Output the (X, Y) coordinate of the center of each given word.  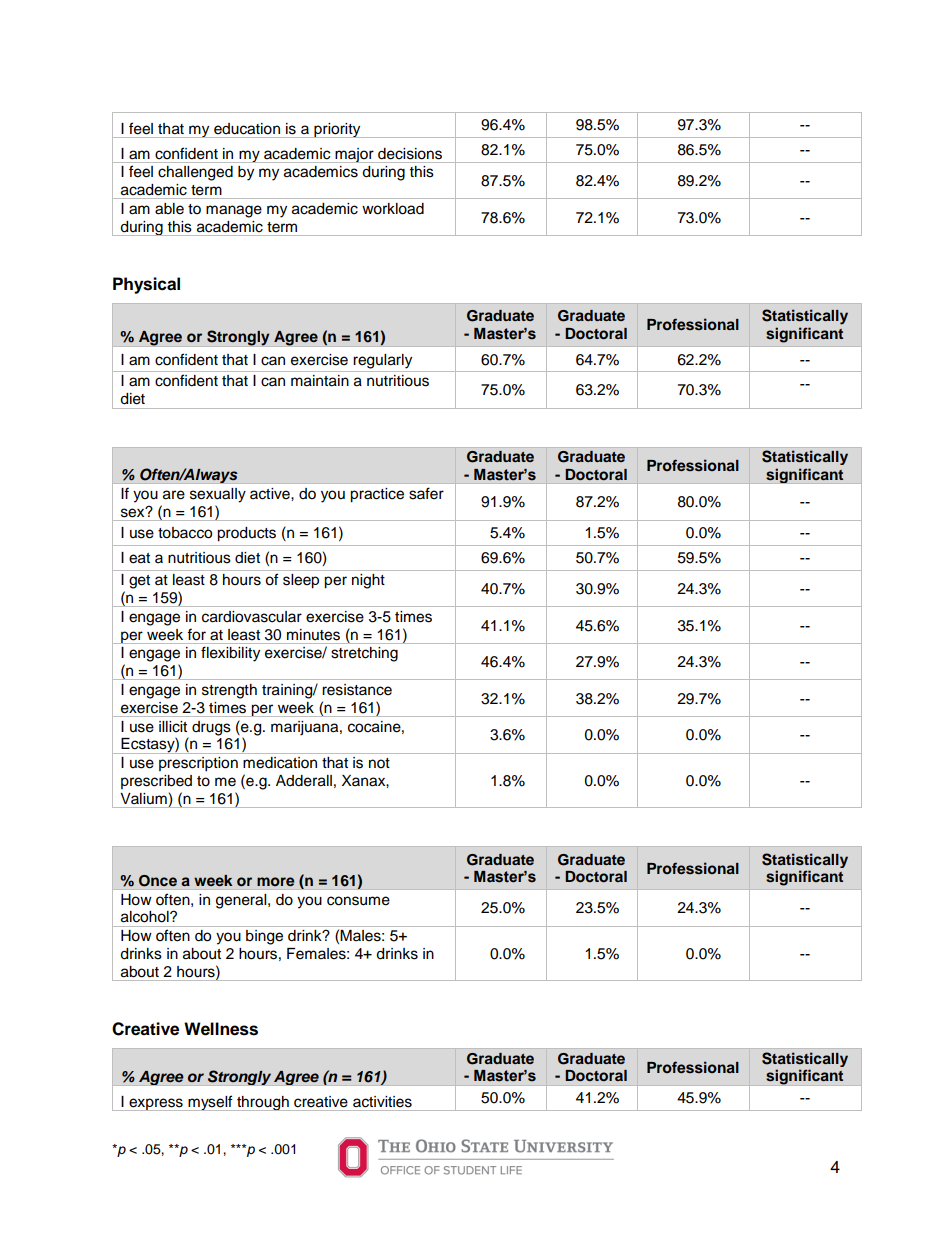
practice (377, 495)
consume (358, 901)
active (271, 494)
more (276, 881)
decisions (410, 154)
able (169, 209)
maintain (320, 381)
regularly (382, 361)
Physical (146, 285)
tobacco (185, 533)
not (379, 763)
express (156, 1104)
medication (280, 763)
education (247, 129)
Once (158, 881)
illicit (173, 727)
